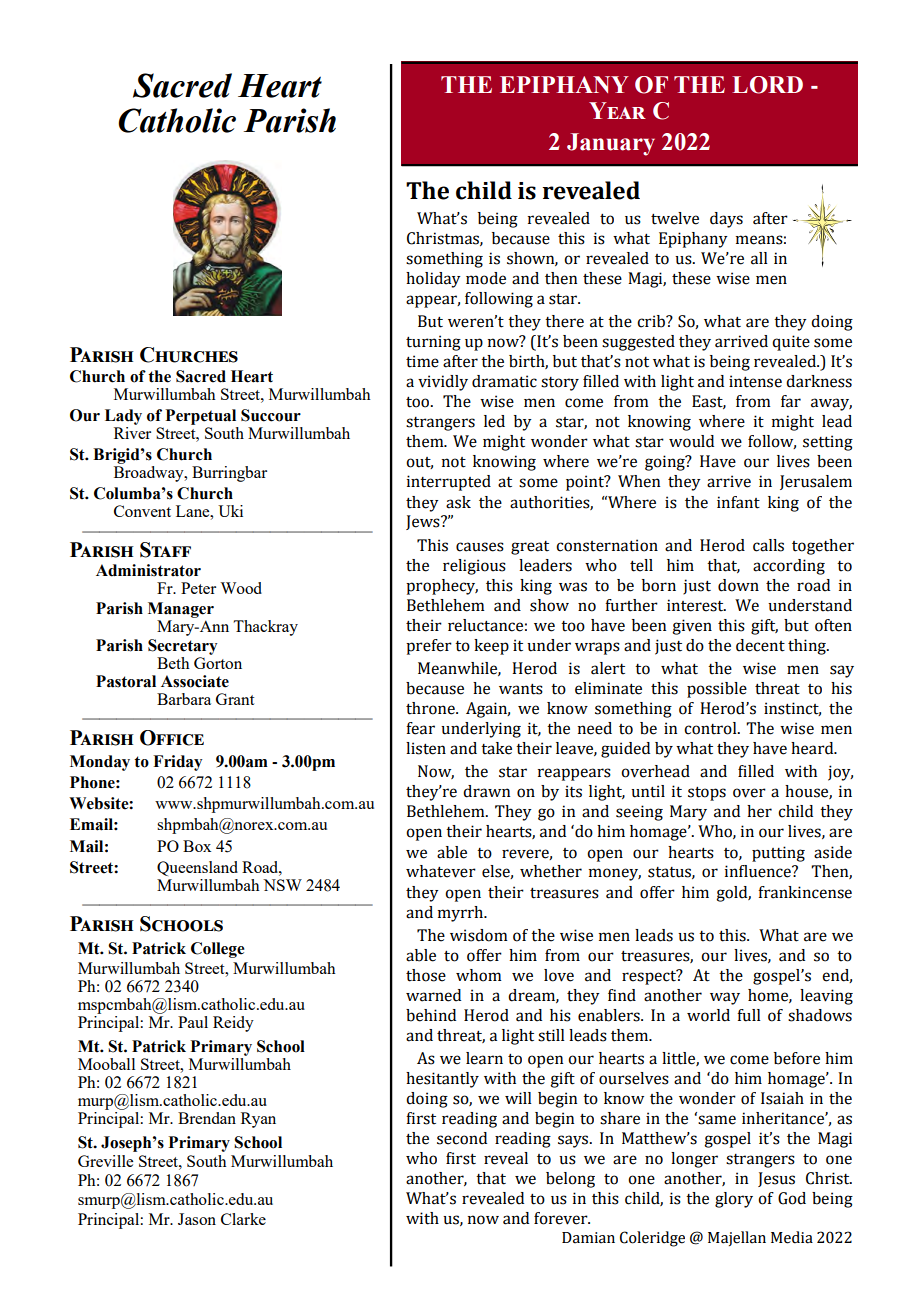 The image size is (924, 1308). Describe the element at coordinates (462, 1138) in the page. I see `second` at that location.
